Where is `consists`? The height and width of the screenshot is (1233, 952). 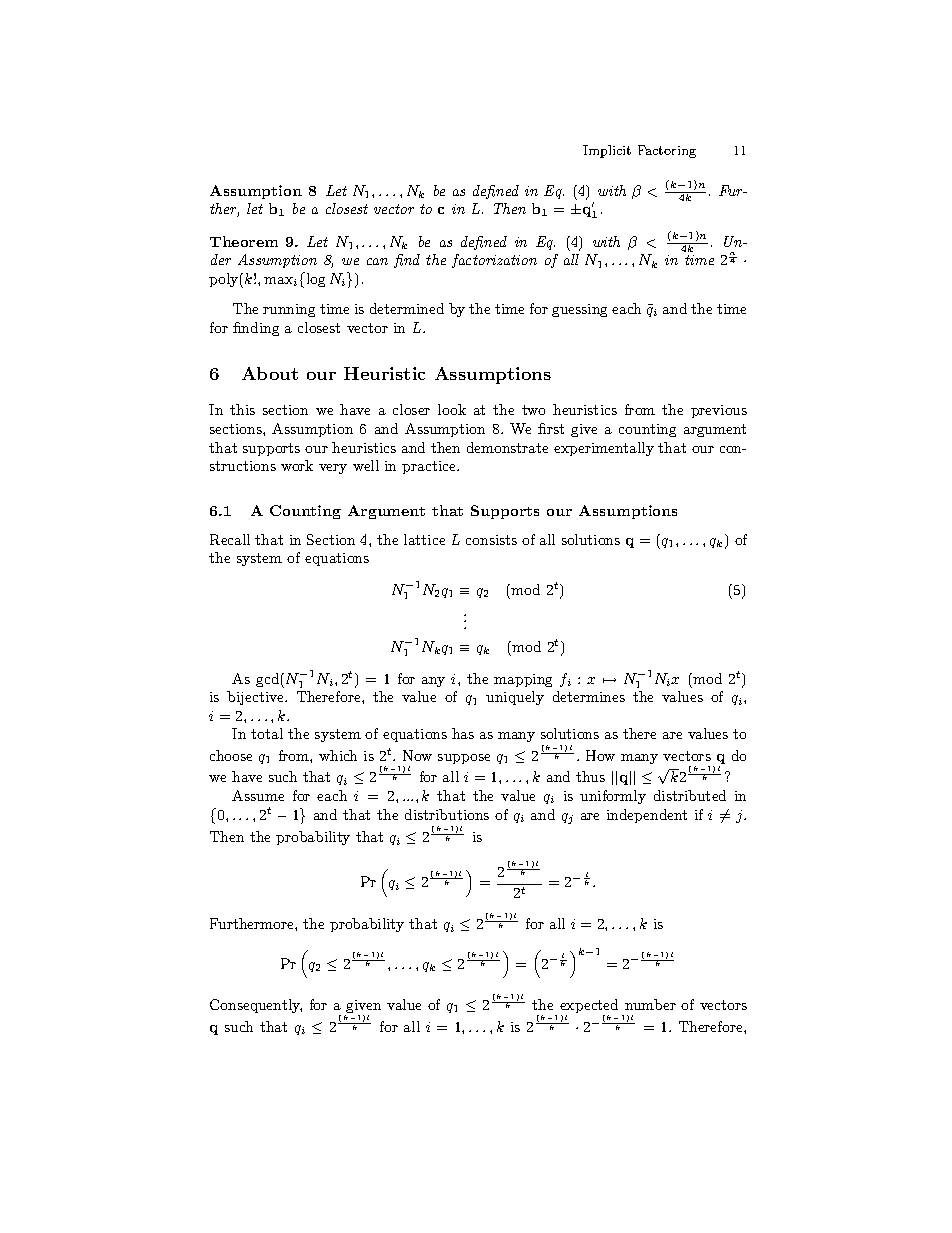
consists is located at coordinates (491, 540).
